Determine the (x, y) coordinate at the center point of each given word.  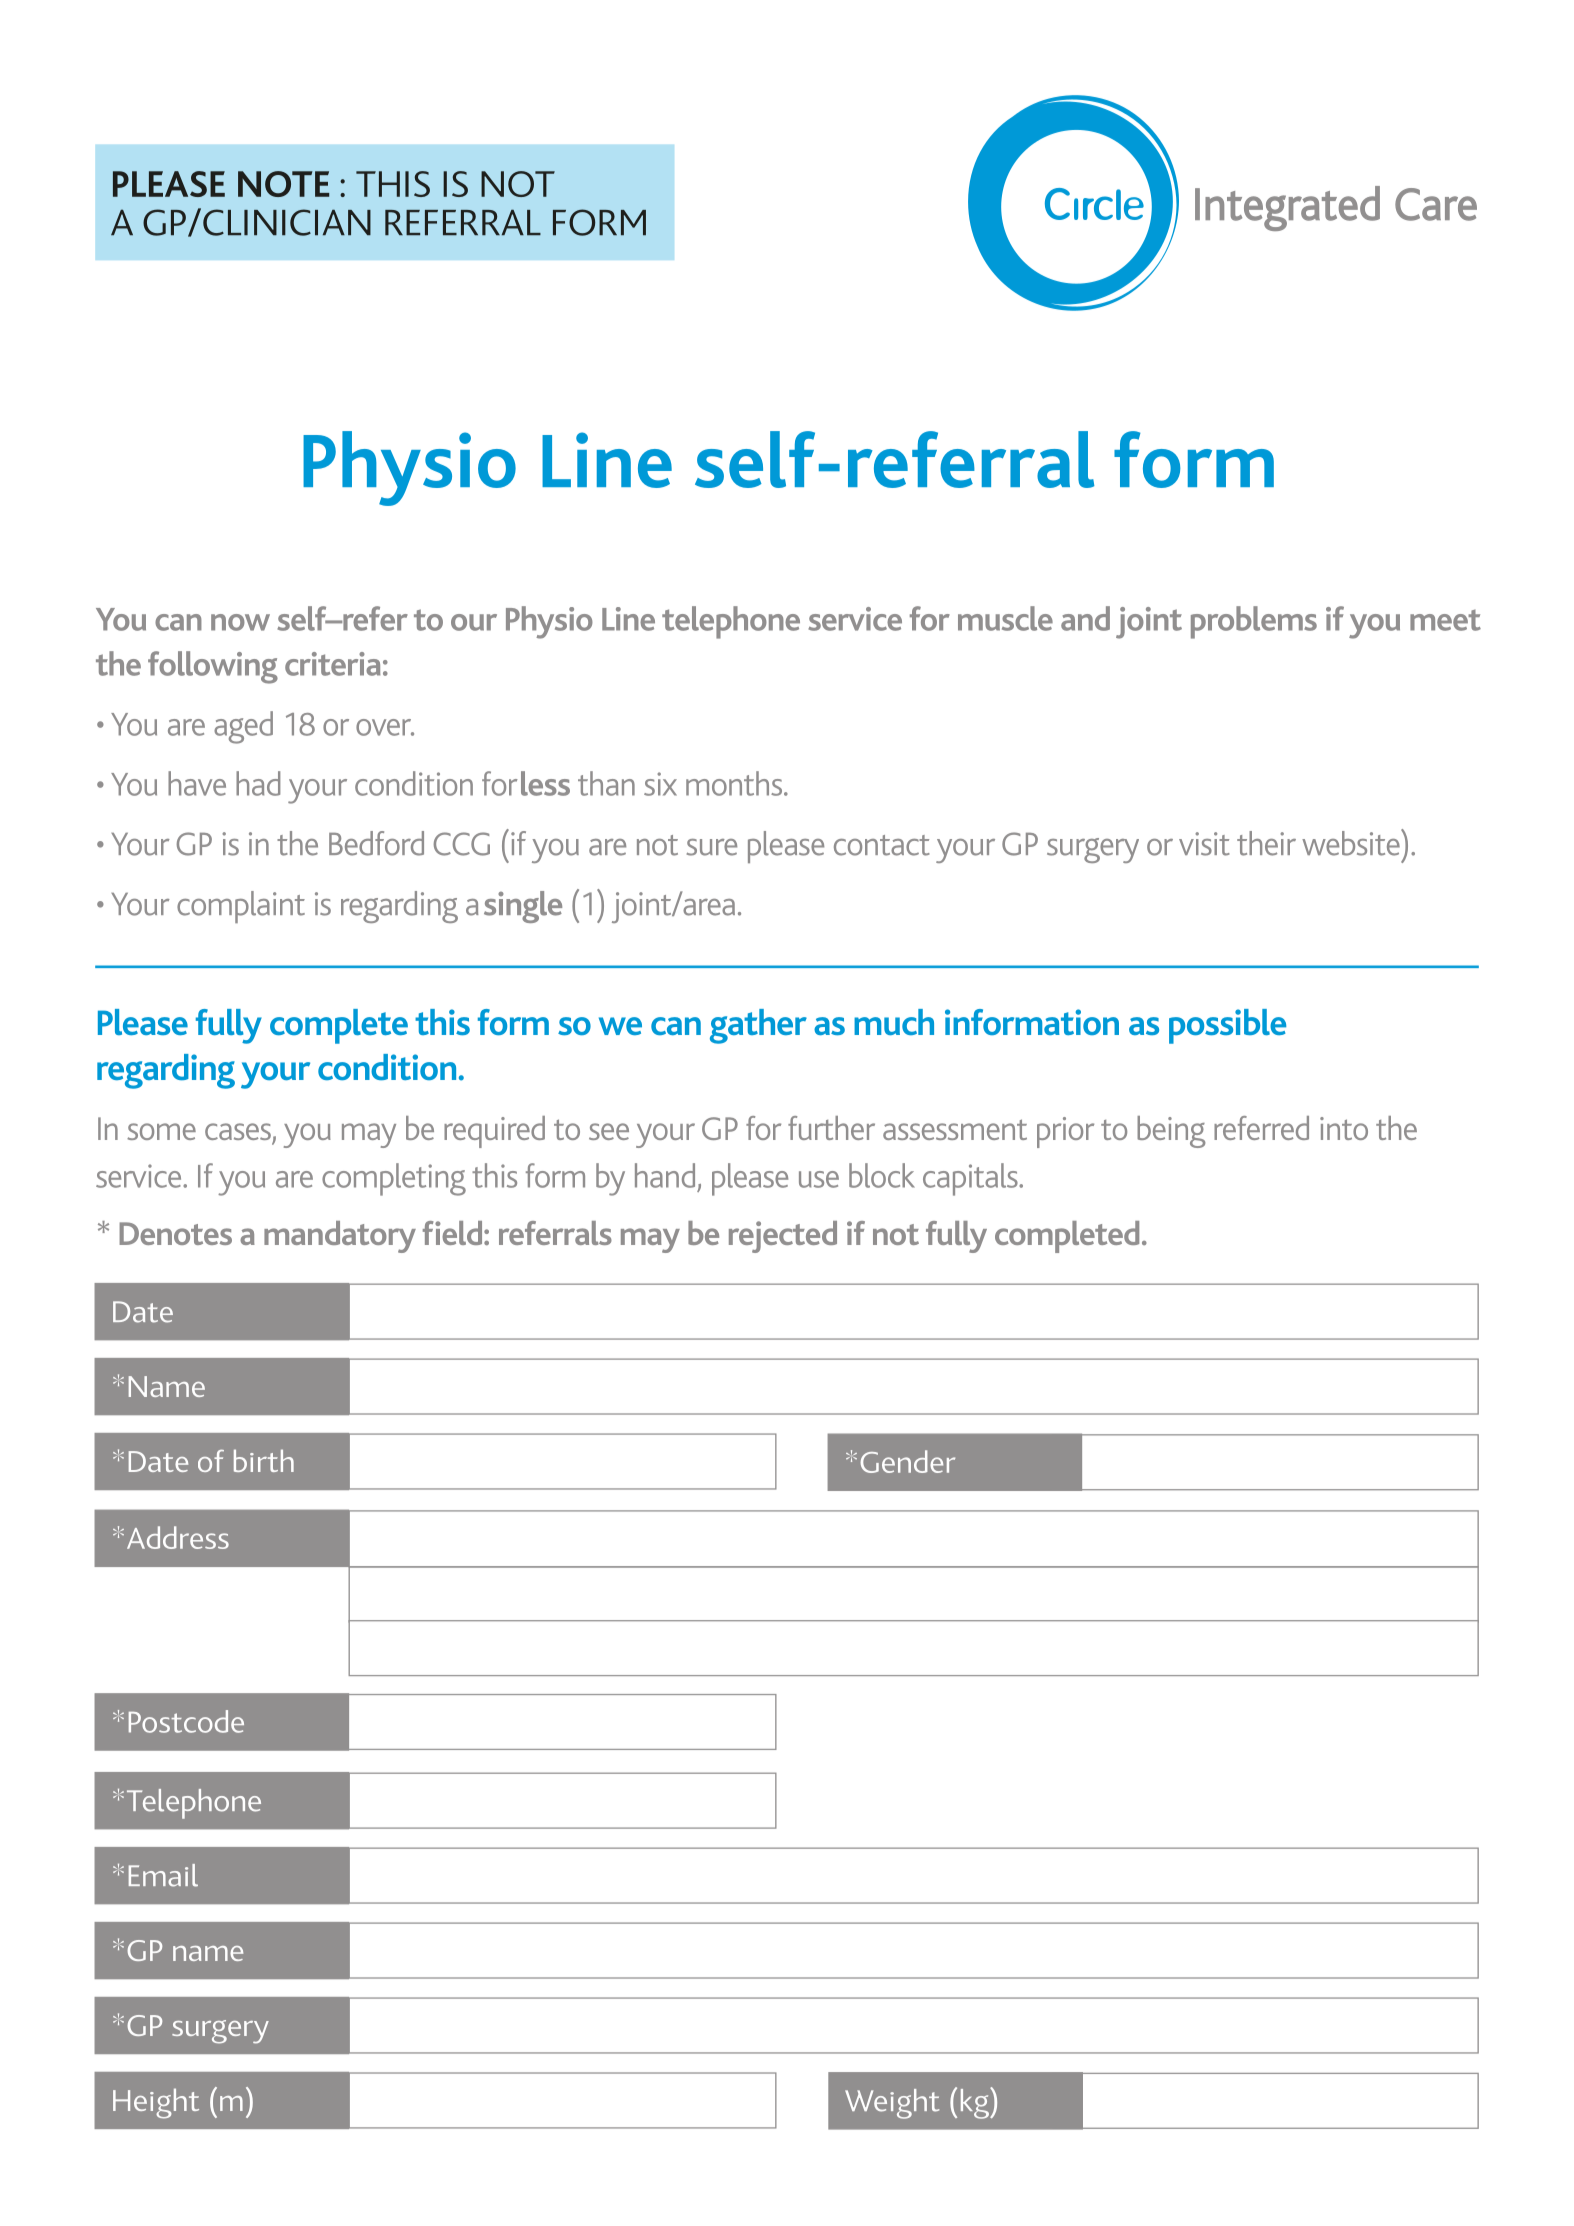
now (240, 622)
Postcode (186, 1721)
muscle (1005, 618)
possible (1227, 1026)
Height (156, 2103)
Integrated (1287, 208)
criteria (332, 664)
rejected (783, 1237)
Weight (892, 2104)
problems (1254, 622)
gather (758, 1026)
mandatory (340, 1237)
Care (1436, 204)
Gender (907, 1461)
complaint (241, 907)
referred (1261, 1128)
